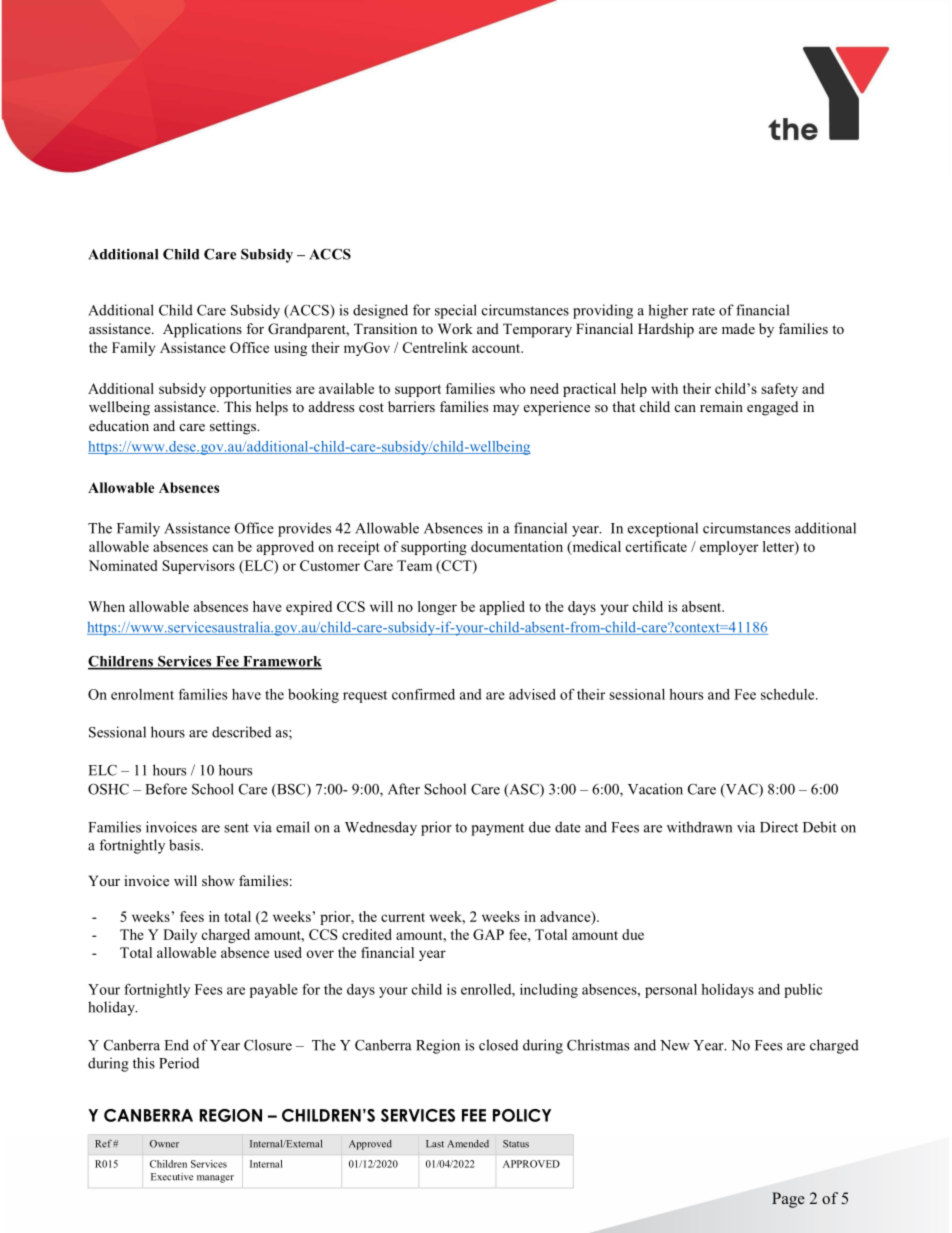  Describe the element at coordinates (202, 330) in the screenshot. I see `Applications` at that location.
